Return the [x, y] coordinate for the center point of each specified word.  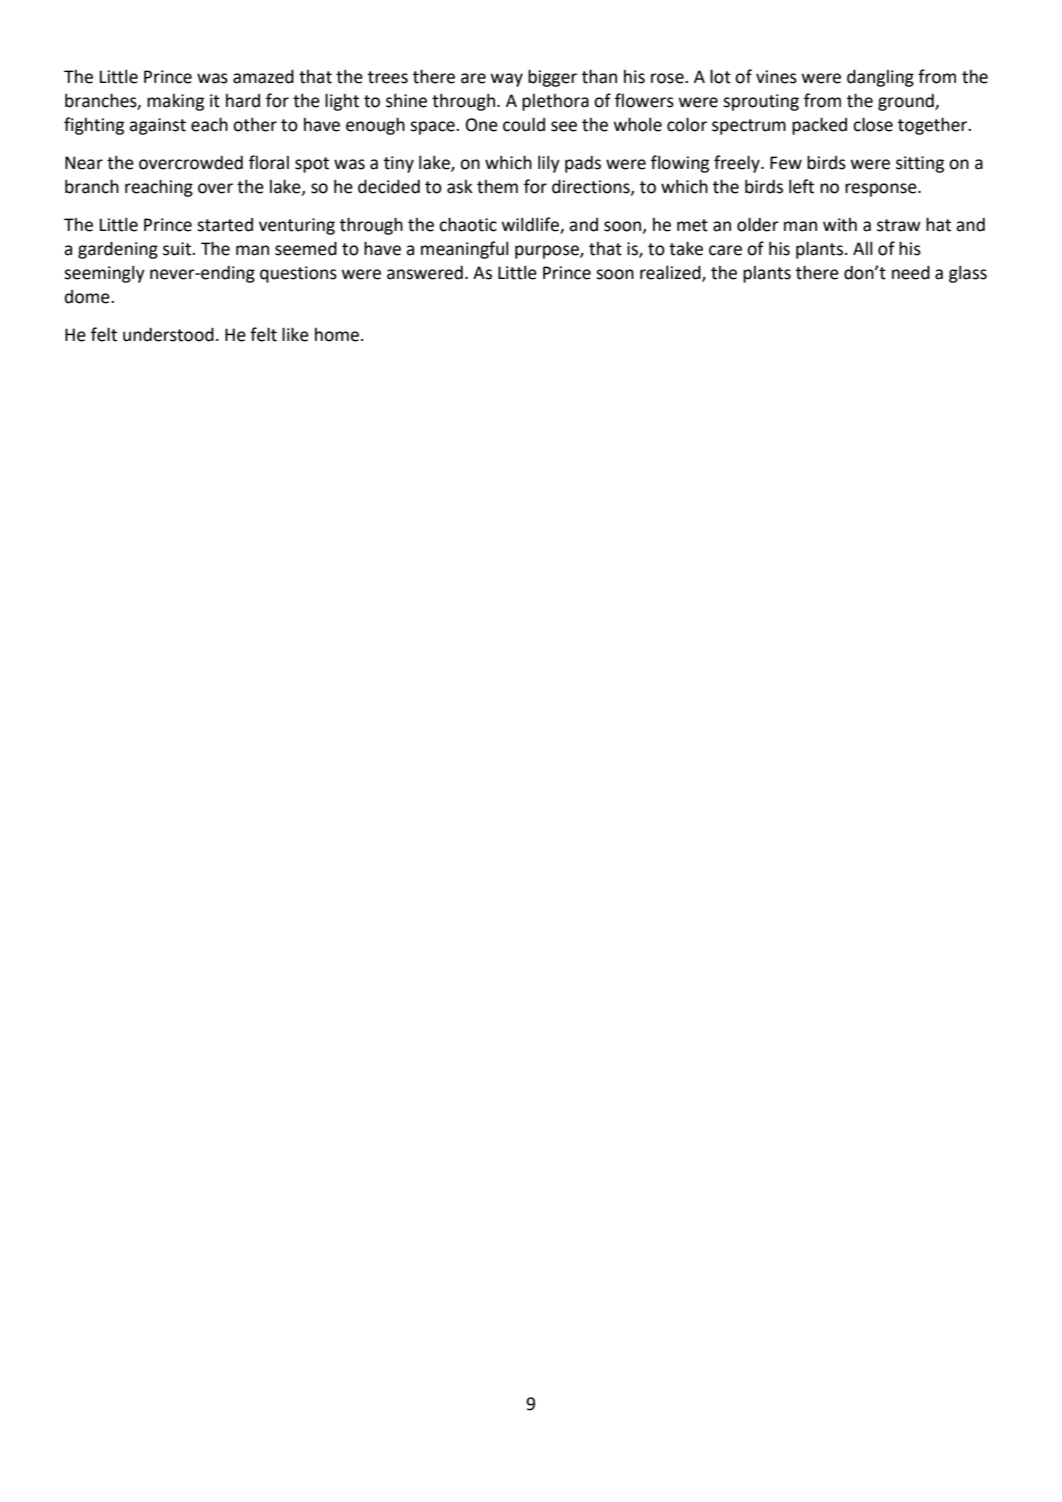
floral [269, 162]
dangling [880, 78]
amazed [263, 76]
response [882, 190]
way [507, 80]
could [524, 124]
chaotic [468, 224]
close [873, 124]
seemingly [104, 274]
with [840, 225]
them [497, 187]
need [911, 272]
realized [671, 273]
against [157, 126]
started [225, 225]
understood [168, 334]
